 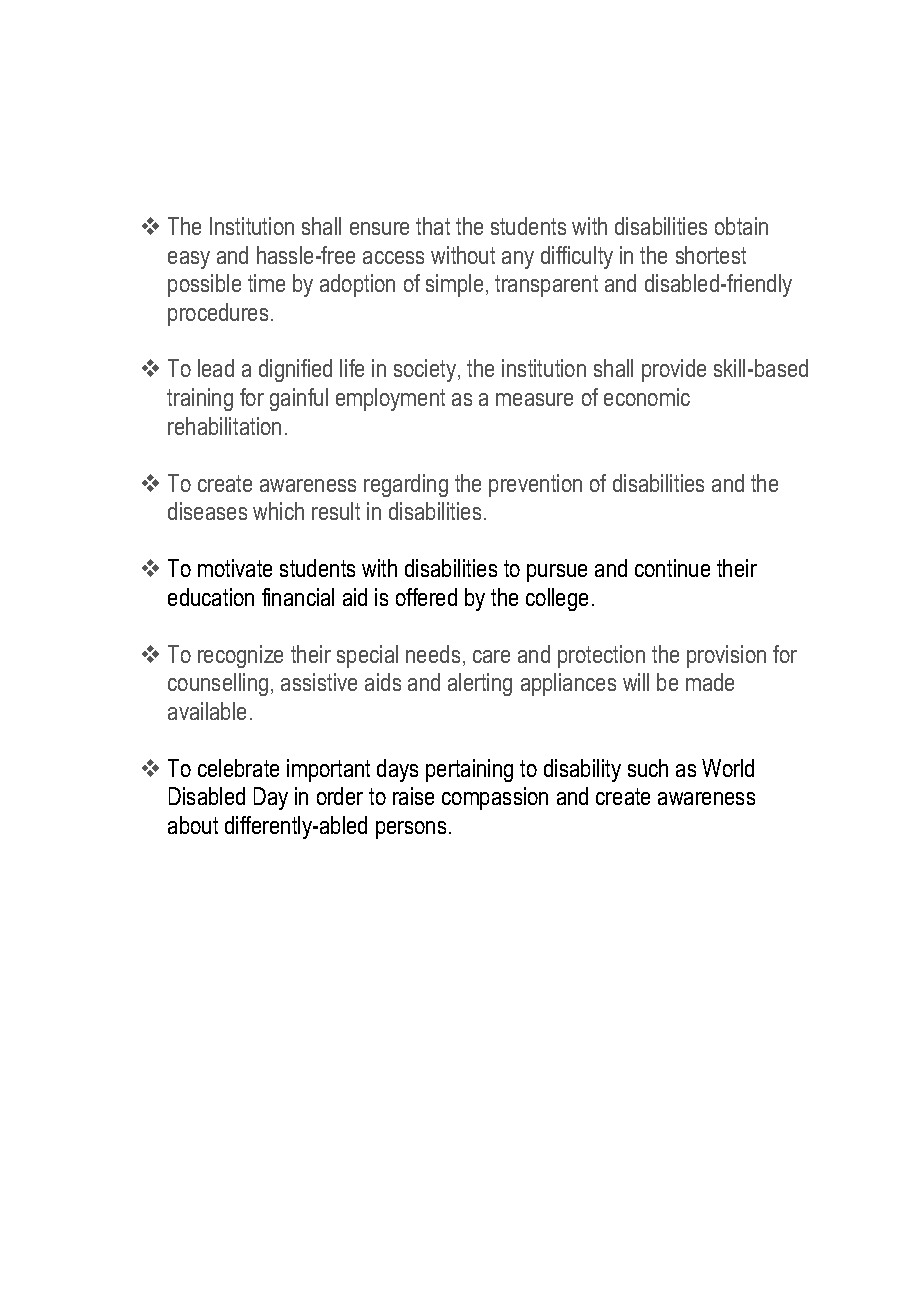 What do you see at coordinates (278, 511) in the page?
I see `which` at bounding box center [278, 511].
